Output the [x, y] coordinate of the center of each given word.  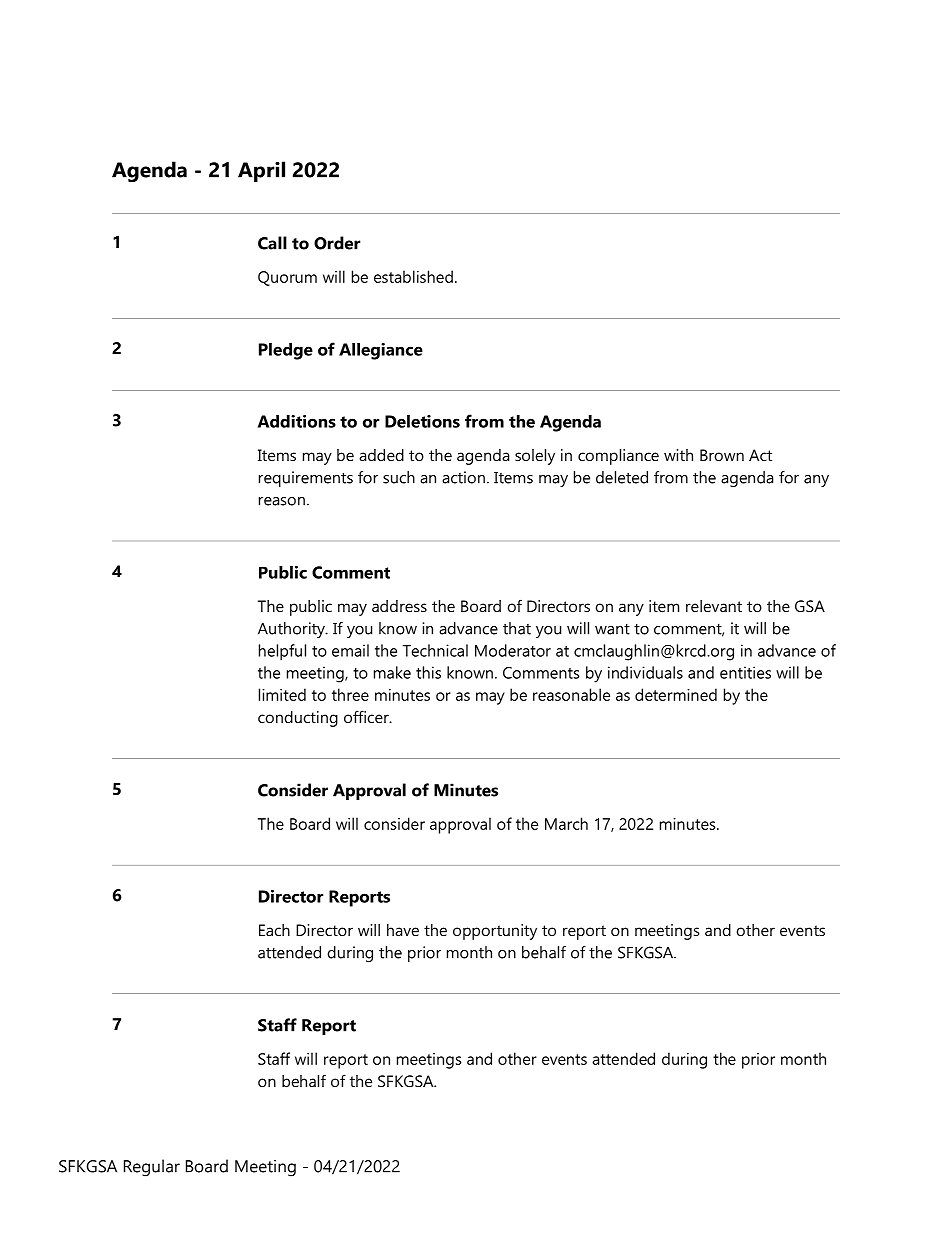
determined [676, 694]
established [413, 276]
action [463, 477]
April [261, 171]
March [566, 823]
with [678, 455]
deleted [622, 477]
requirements [306, 479]
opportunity [495, 932]
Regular [152, 1168]
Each [274, 930]
